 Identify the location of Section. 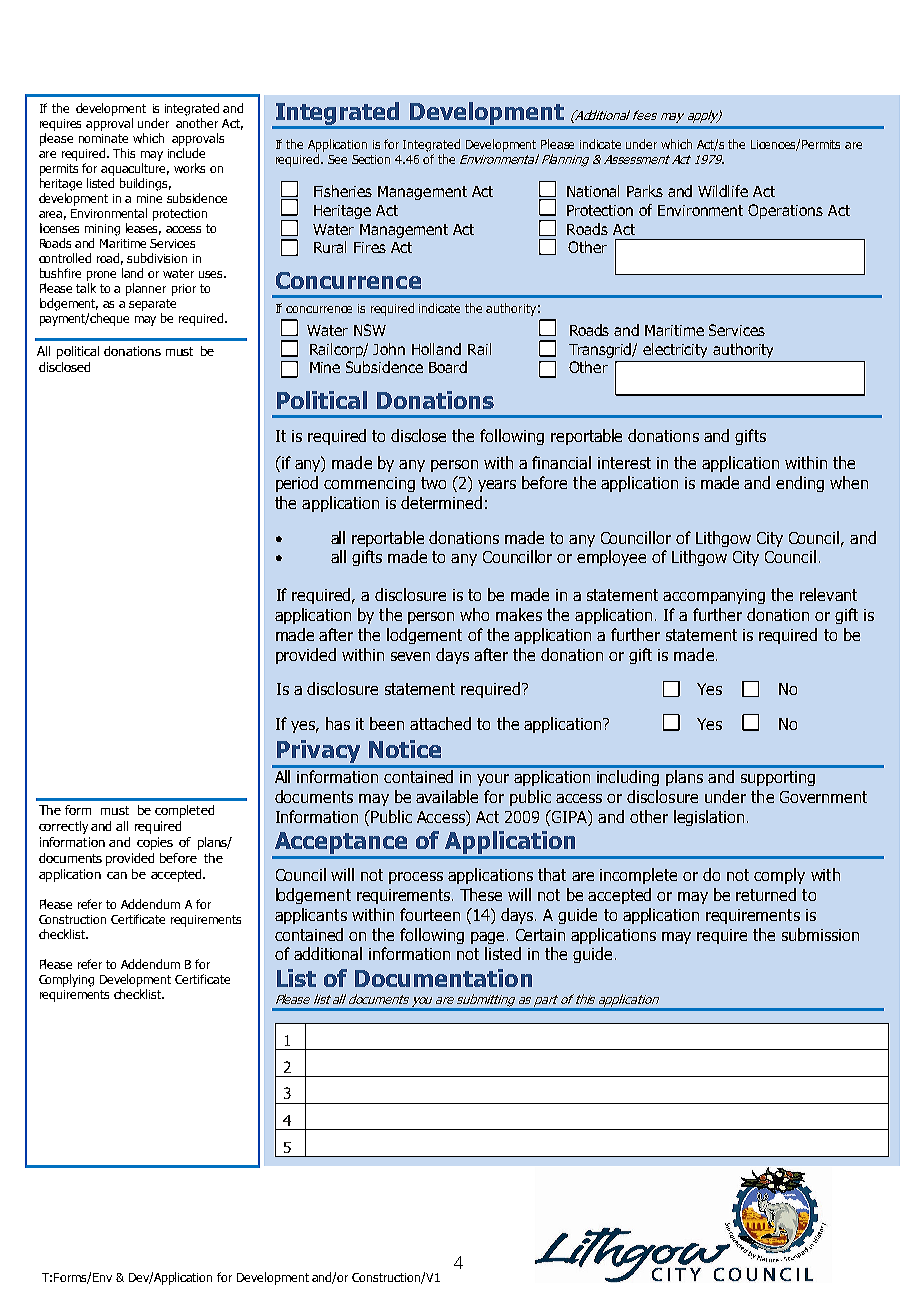
(371, 159).
